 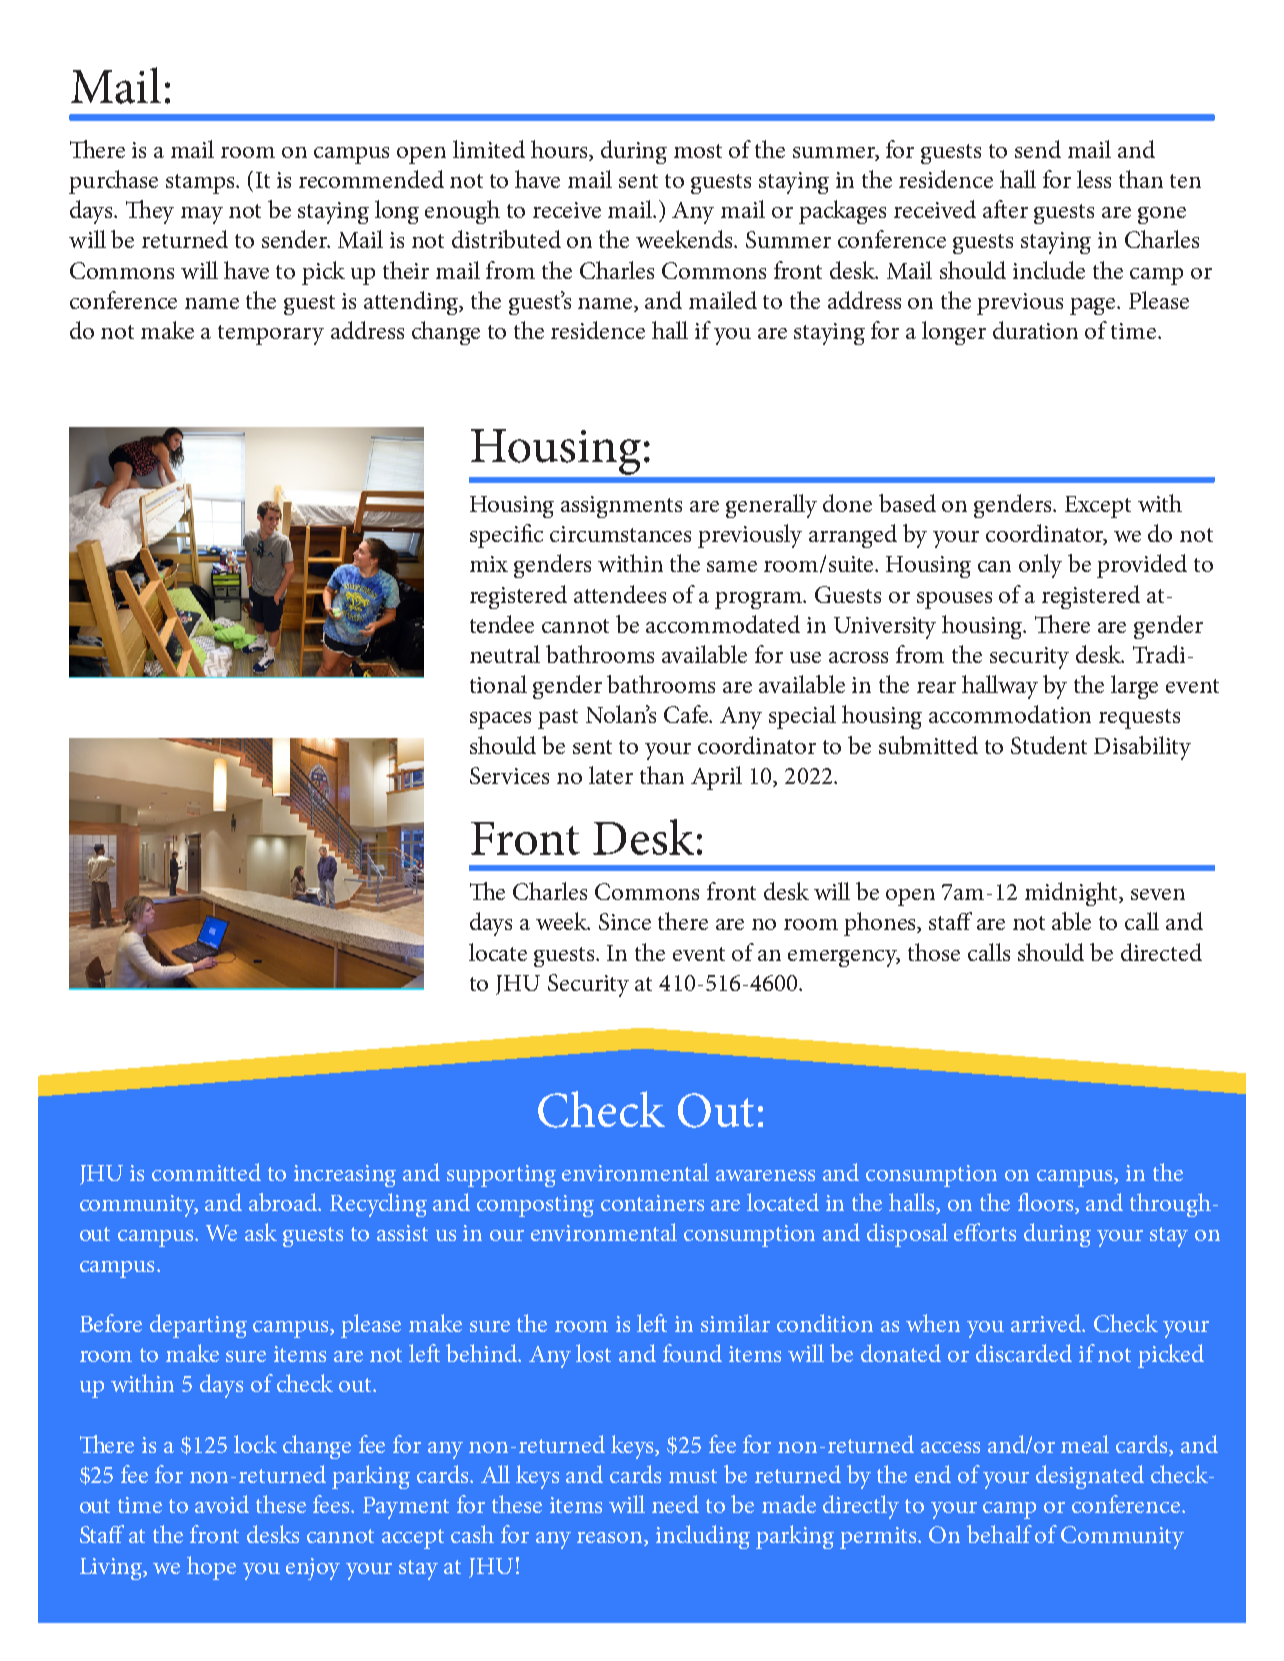 What do you see at coordinates (509, 775) in the screenshot?
I see `Services` at bounding box center [509, 775].
